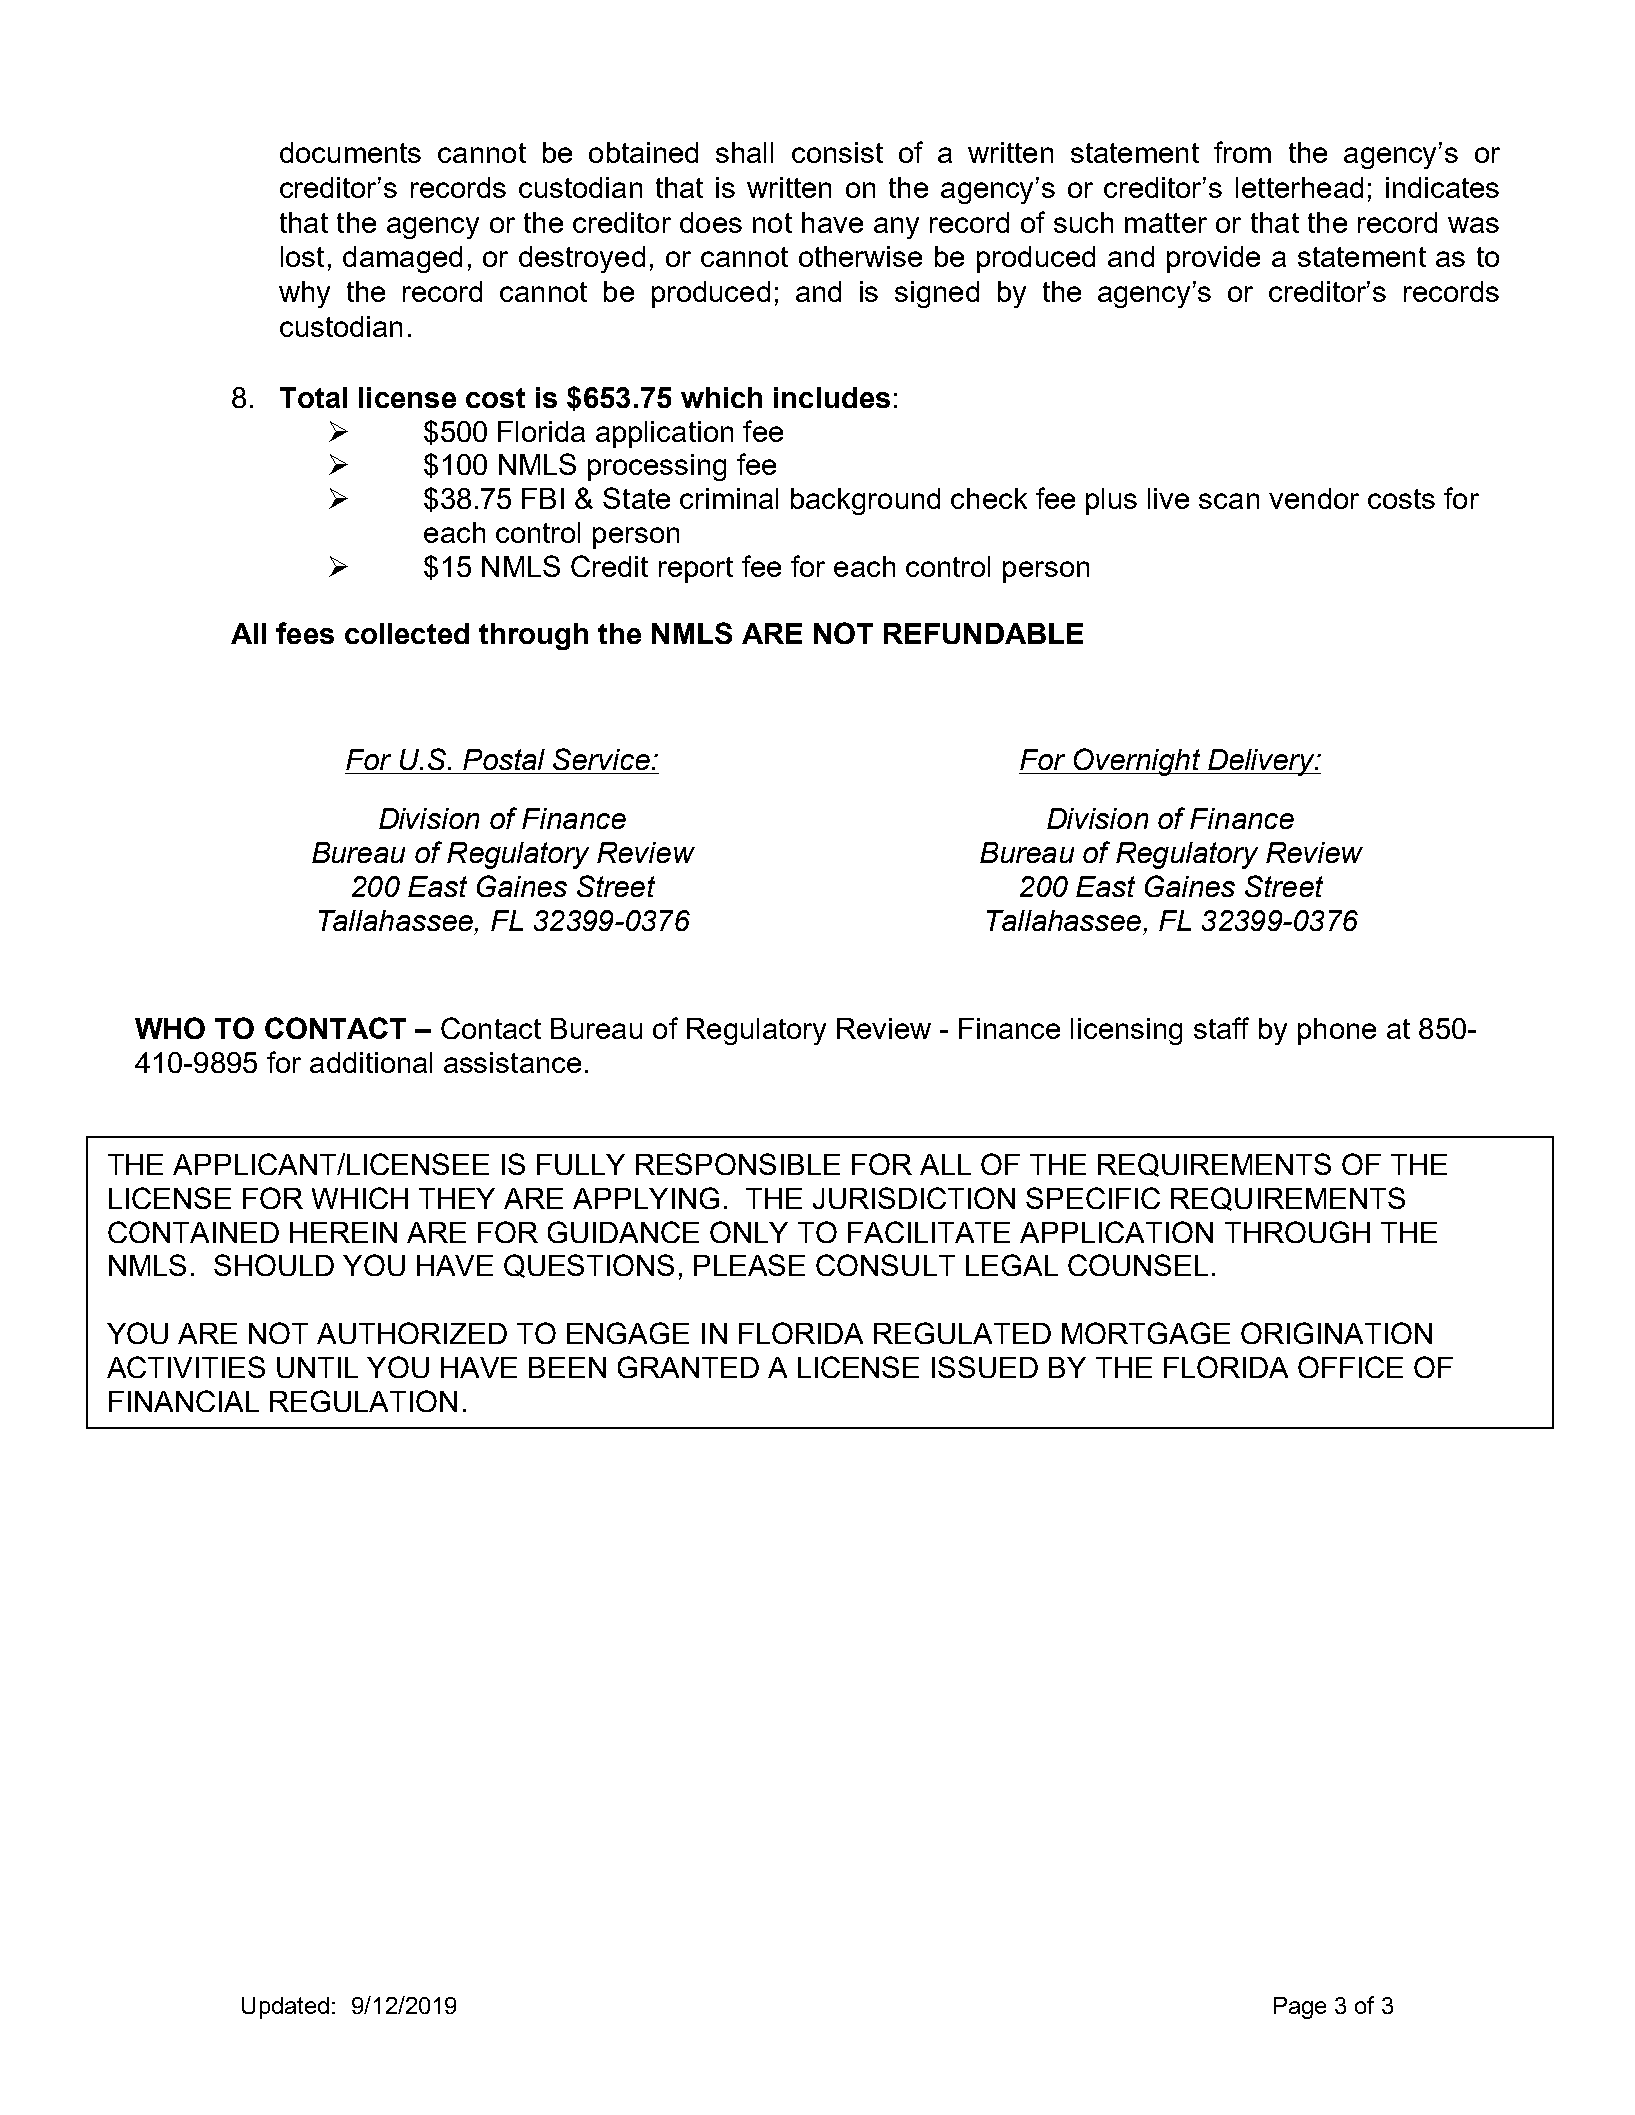  What do you see at coordinates (688, 1367) in the page?
I see `GRANTED` at bounding box center [688, 1367].
